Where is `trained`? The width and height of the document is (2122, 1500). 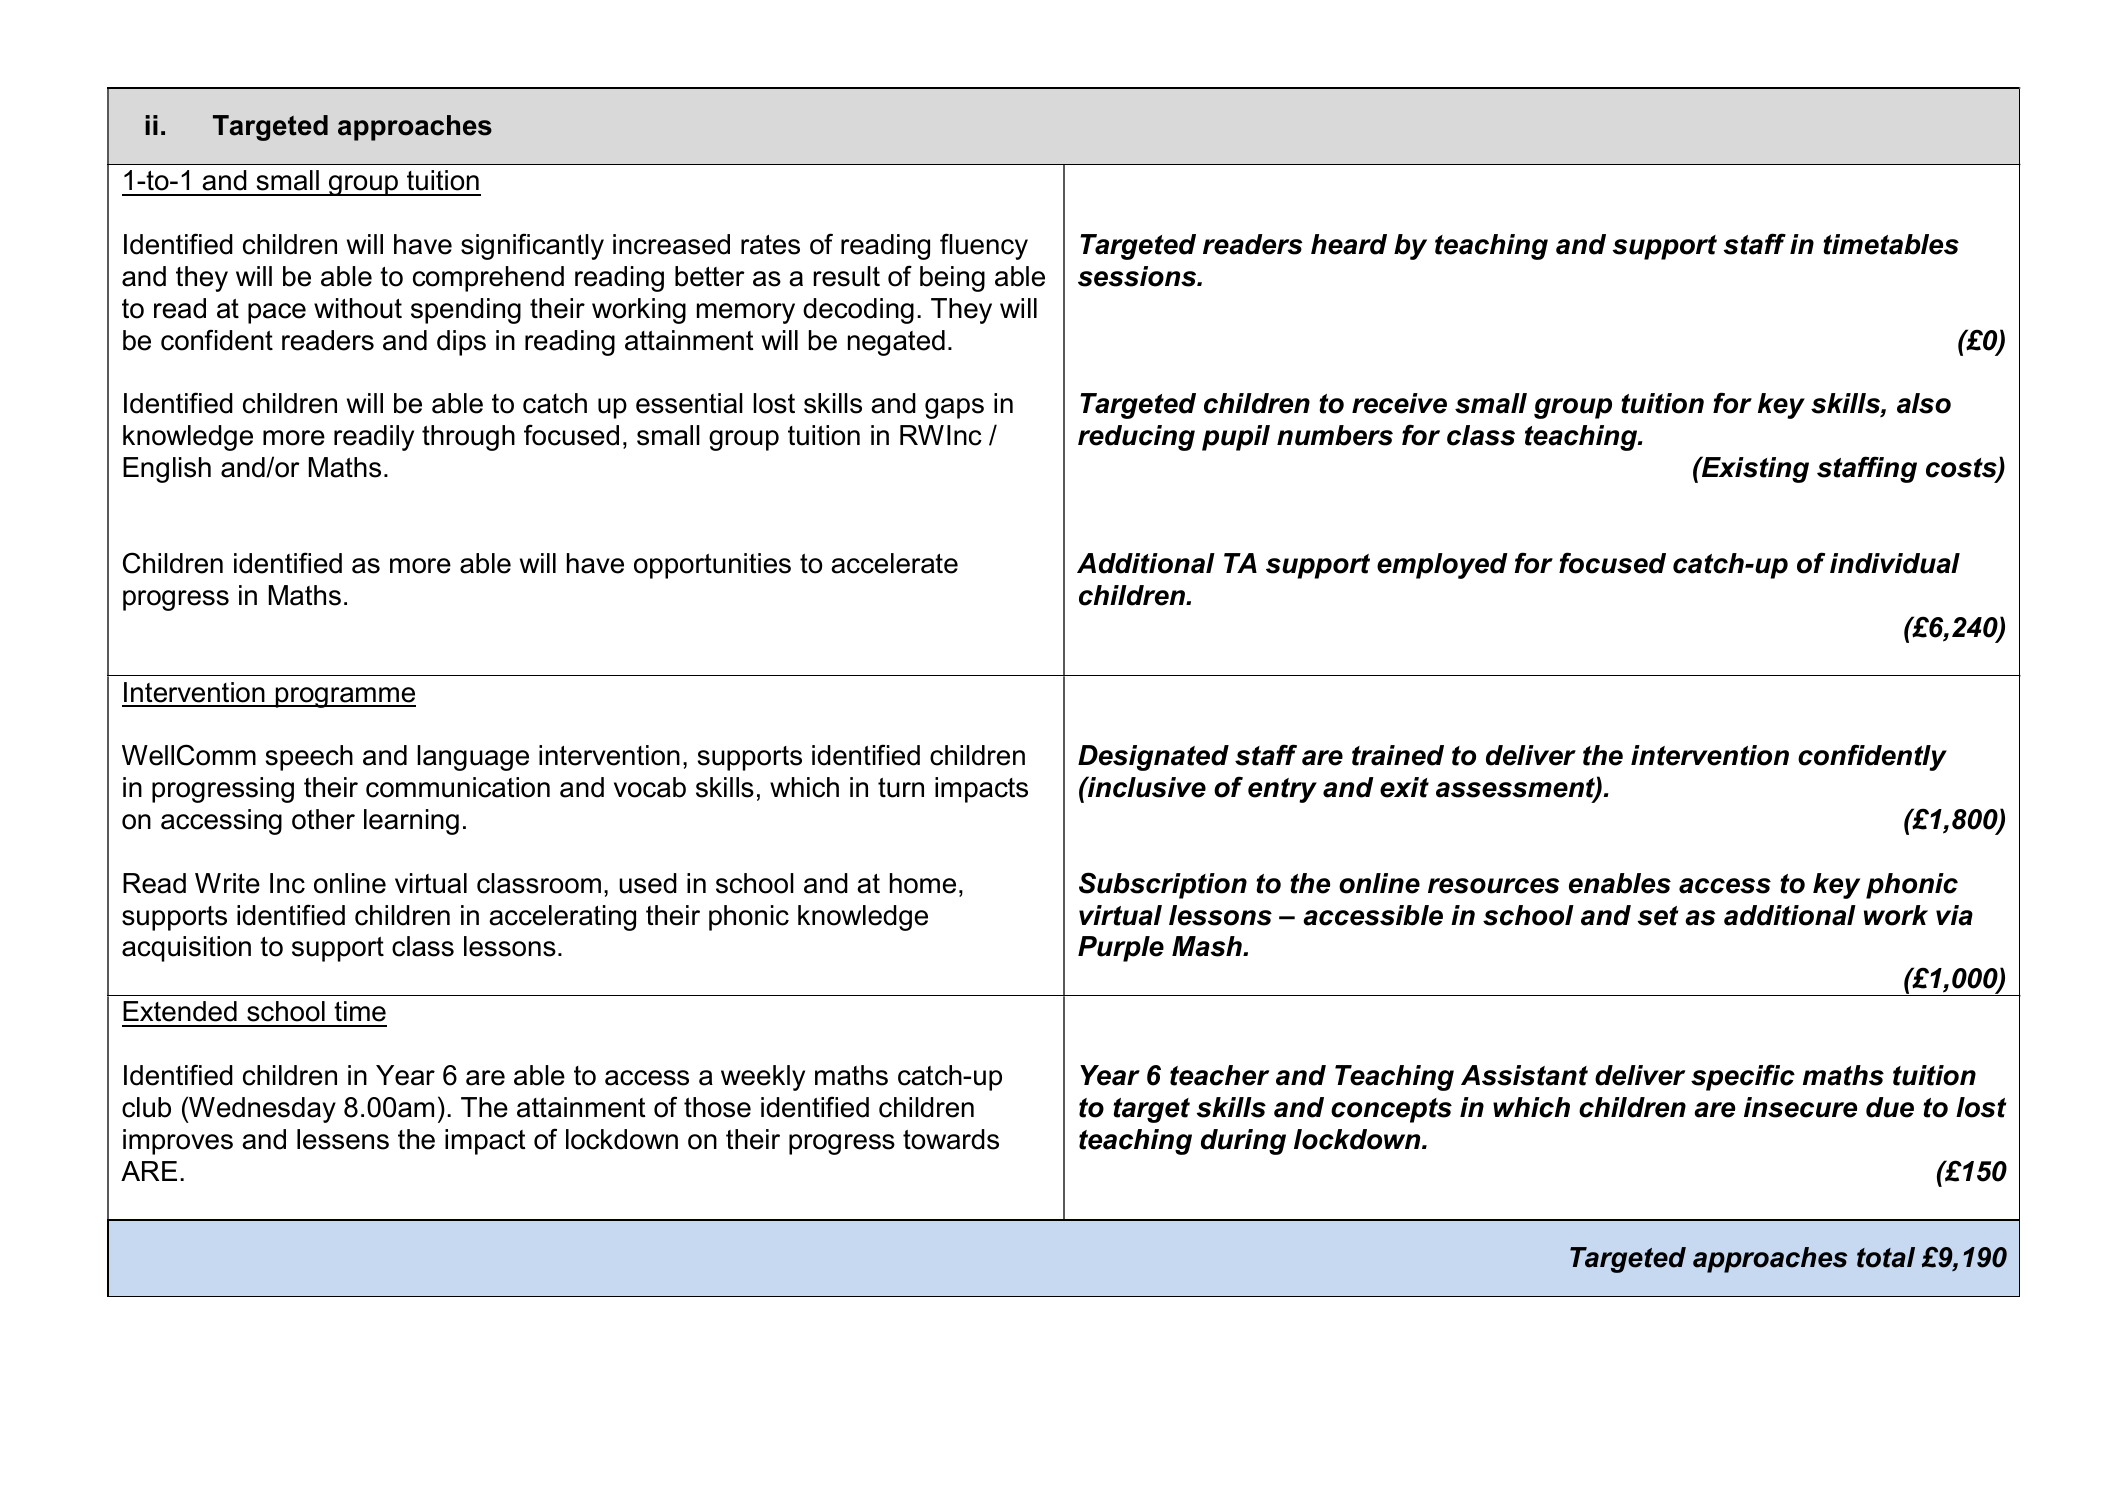
trained is located at coordinates (1398, 755).
